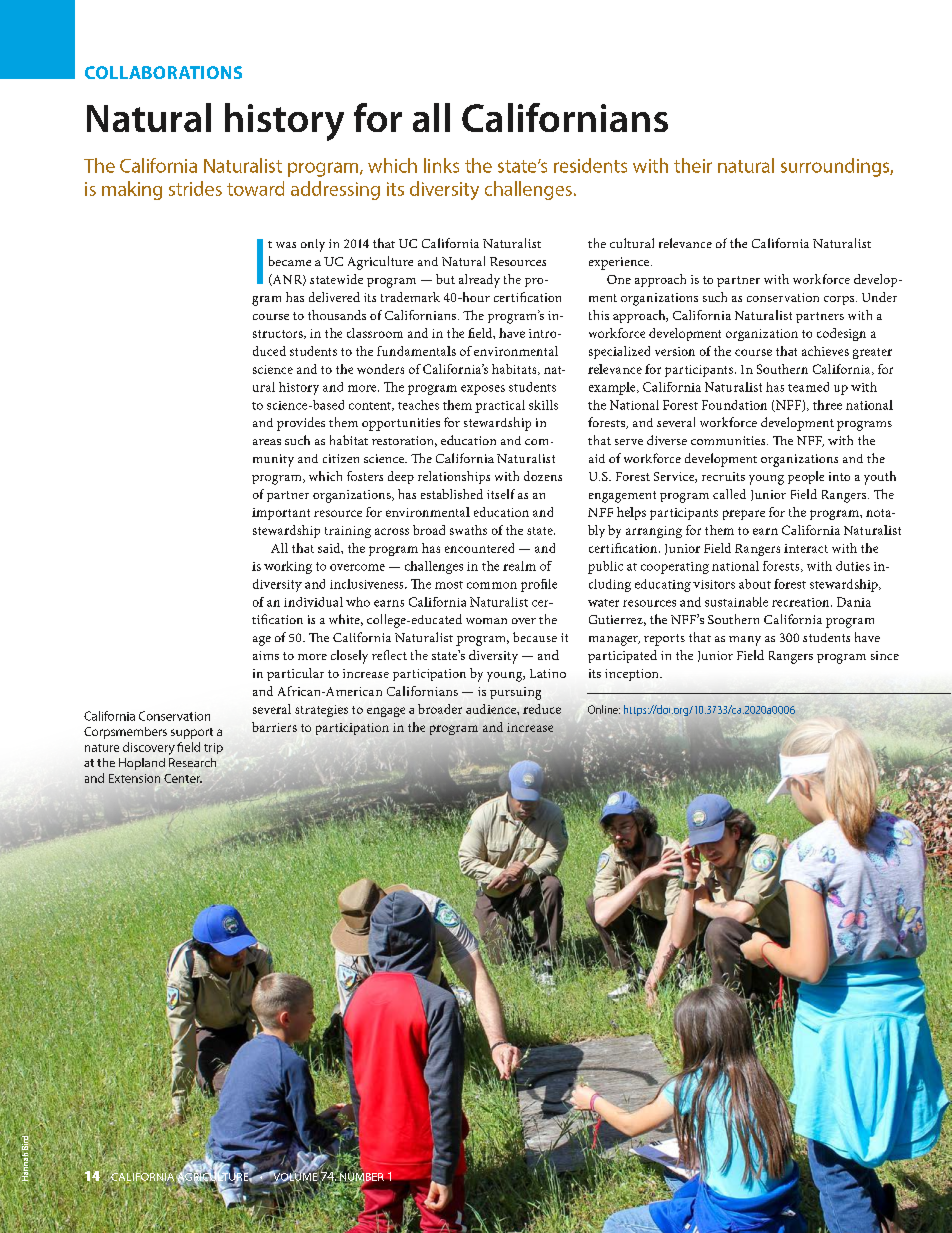 The width and height of the screenshot is (952, 1233). I want to click on became, so click(290, 261).
